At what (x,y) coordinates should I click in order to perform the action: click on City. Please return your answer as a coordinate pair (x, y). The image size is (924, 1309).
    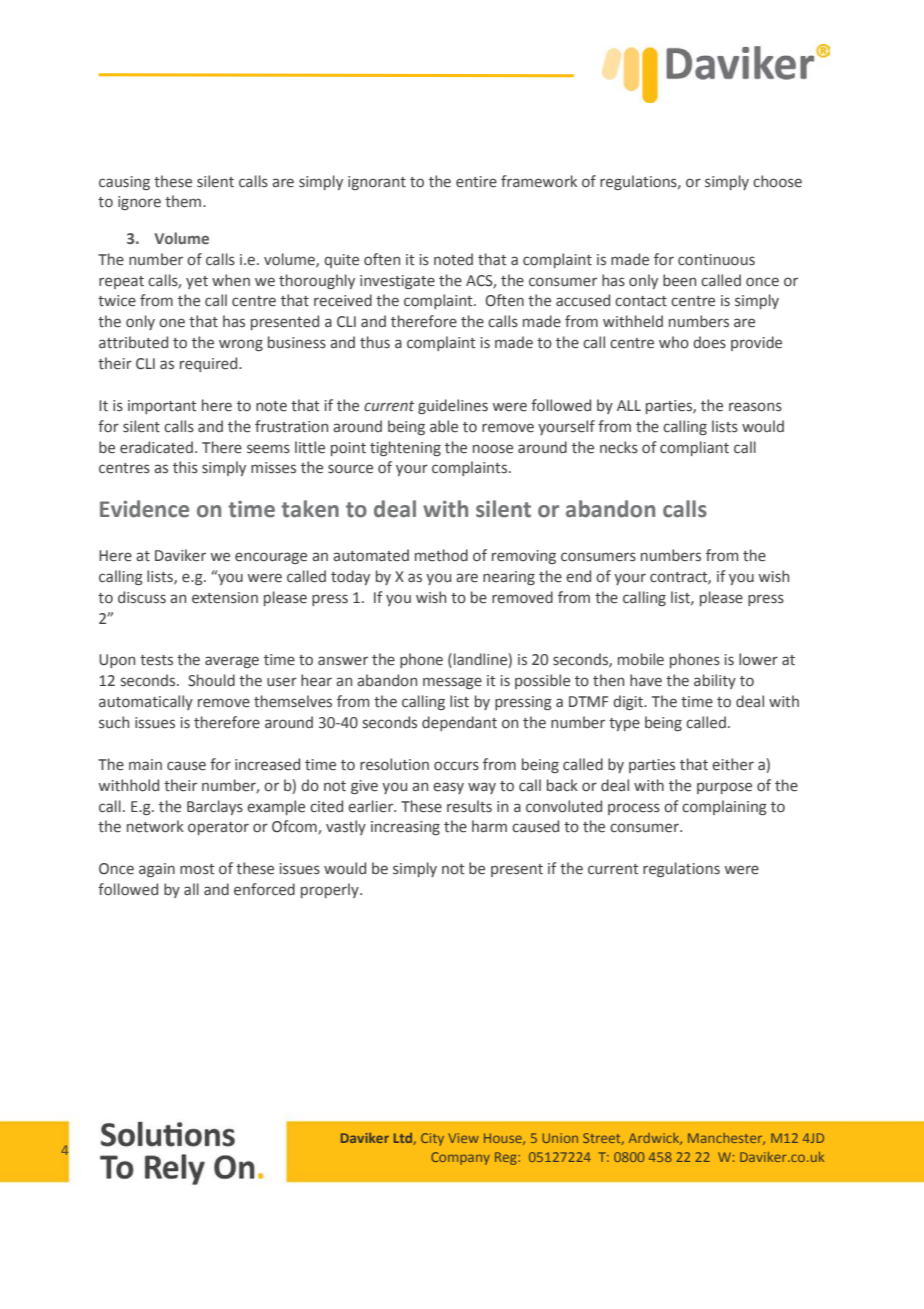
    Looking at the image, I should click on (432, 1139).
